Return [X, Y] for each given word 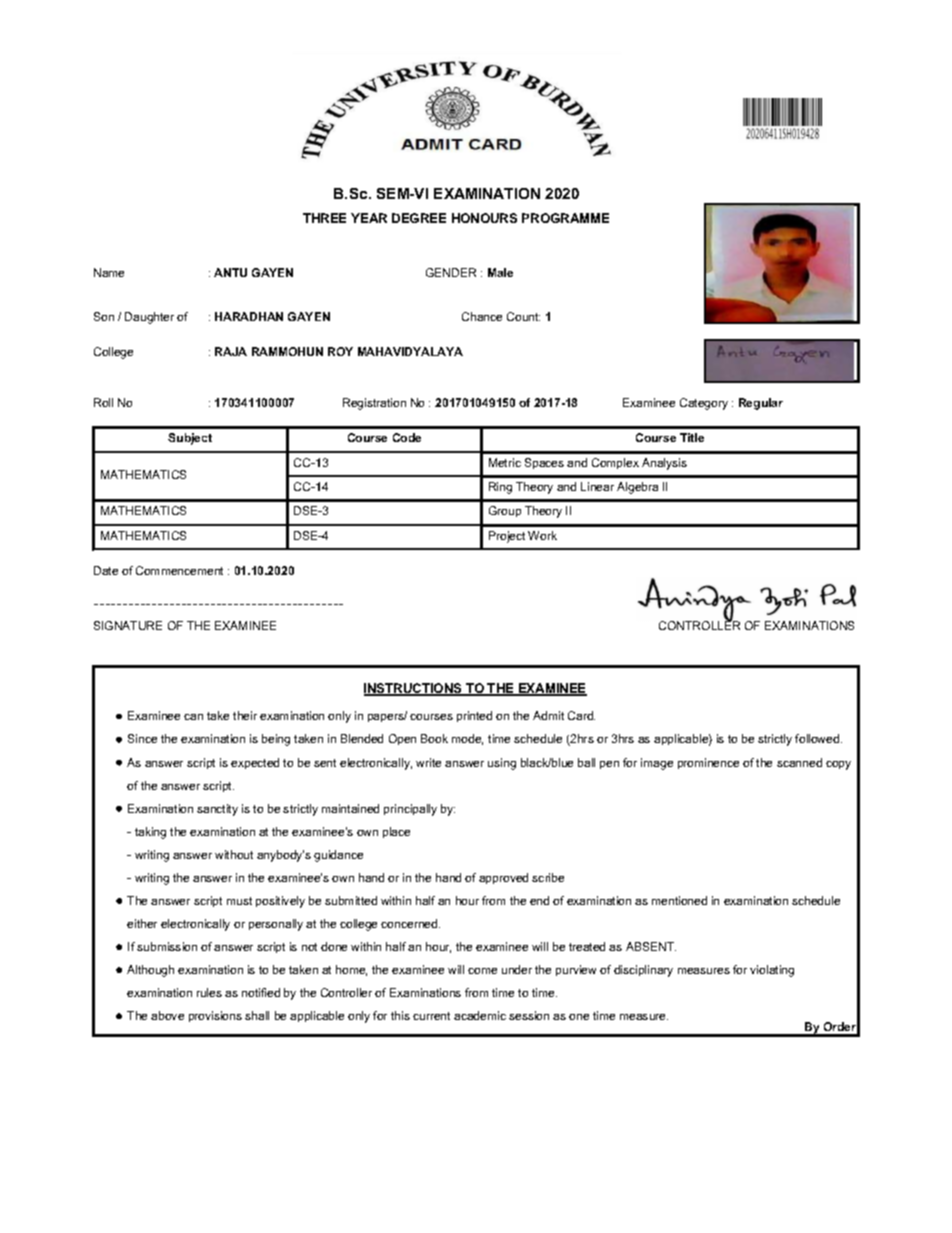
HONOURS [484, 218]
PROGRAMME [565, 218]
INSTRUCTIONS [414, 689]
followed [818, 738]
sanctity [217, 810]
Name [109, 272]
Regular [761, 404]
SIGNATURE [128, 625]
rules [209, 992]
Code [407, 437]
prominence [708, 763]
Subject [190, 439]
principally [410, 810]
